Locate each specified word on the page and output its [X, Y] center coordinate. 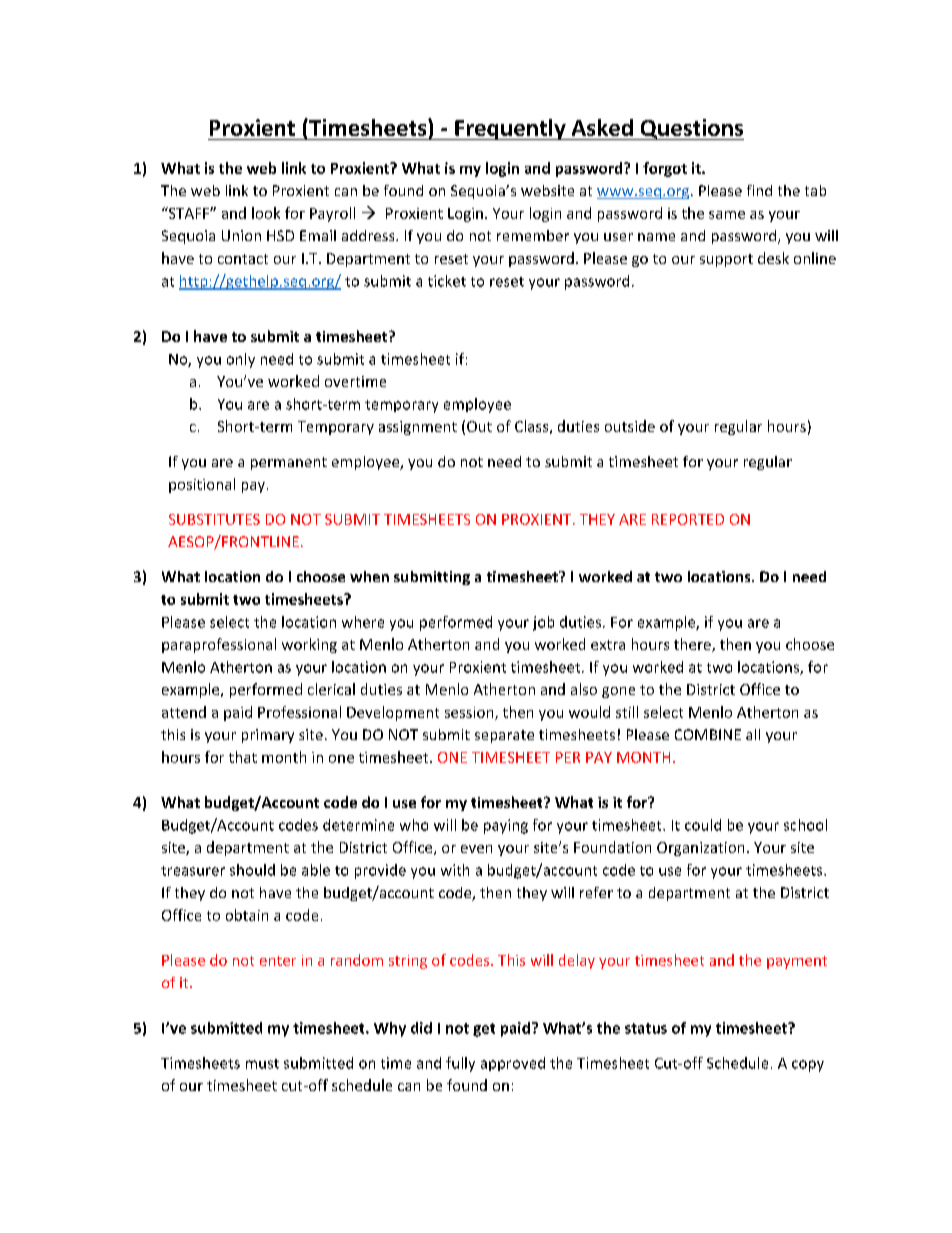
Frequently [510, 129]
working [309, 645]
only [241, 360]
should [252, 870]
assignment [418, 428]
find [759, 190]
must [262, 1064]
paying [506, 826]
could [703, 825]
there [693, 645]
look [266, 213]
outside [630, 426]
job [543, 623]
